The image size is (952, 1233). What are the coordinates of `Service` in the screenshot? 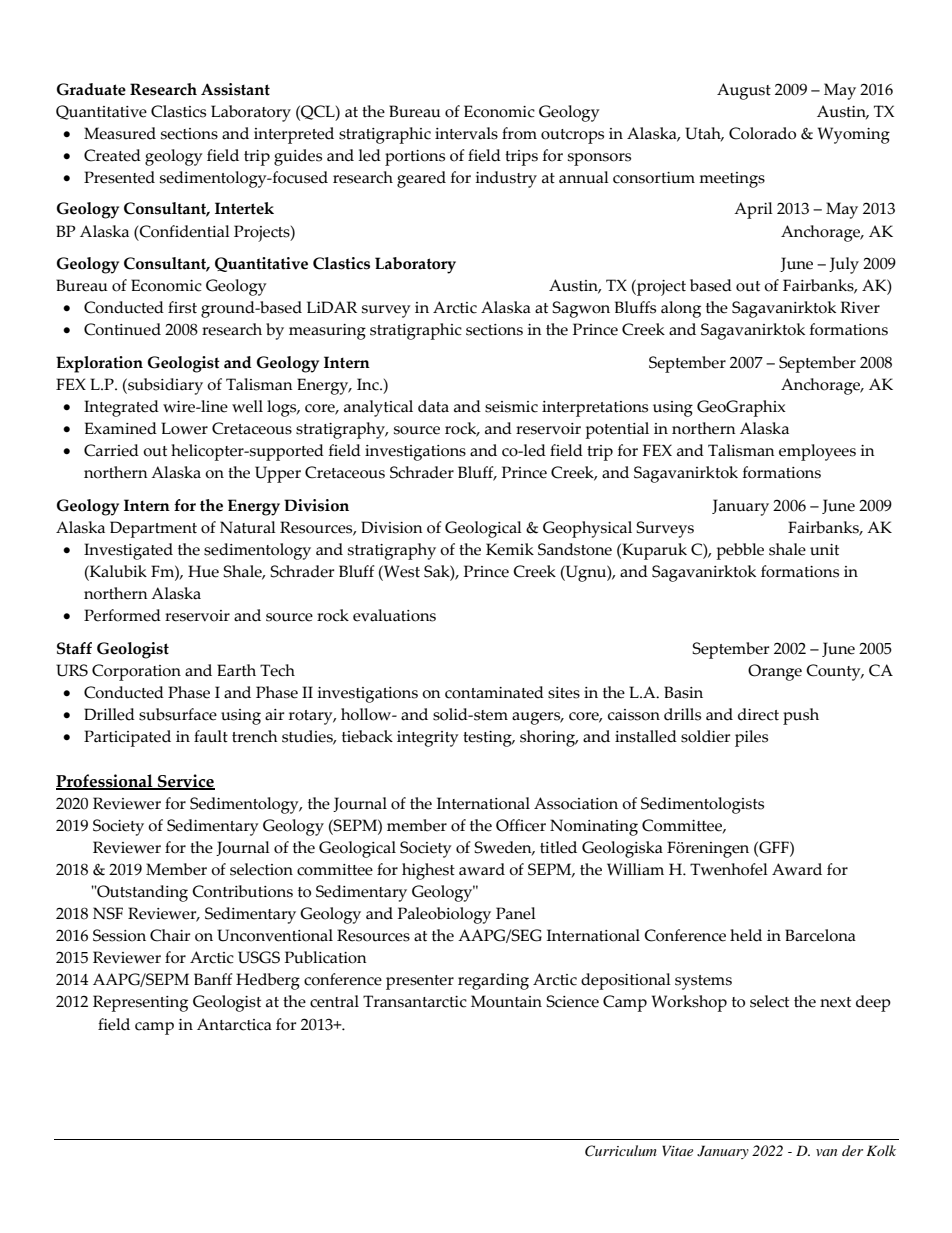 It's located at (185, 782).
